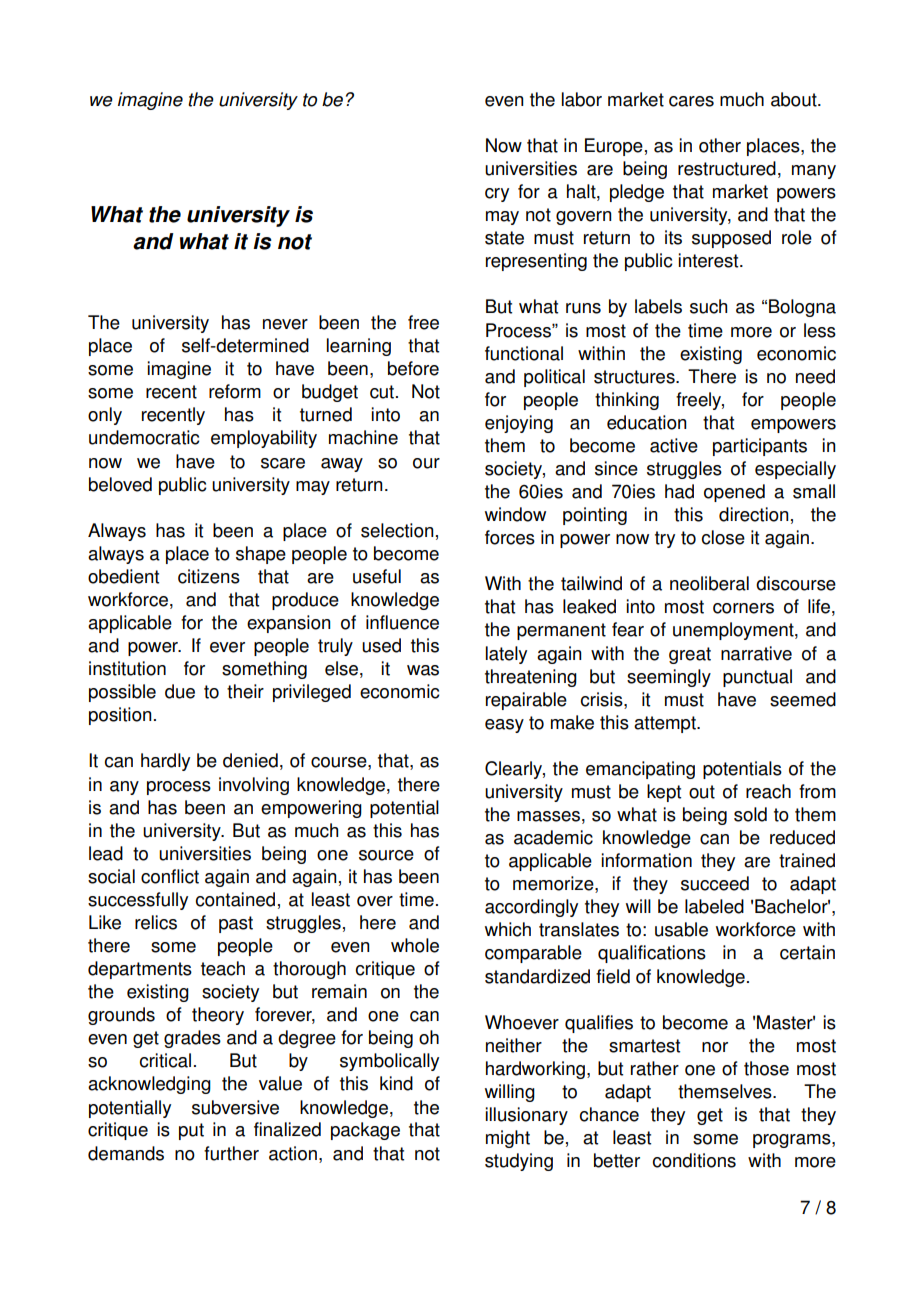 The image size is (924, 1308). Describe the element at coordinates (694, 1160) in the image. I see `conditions` at that location.
